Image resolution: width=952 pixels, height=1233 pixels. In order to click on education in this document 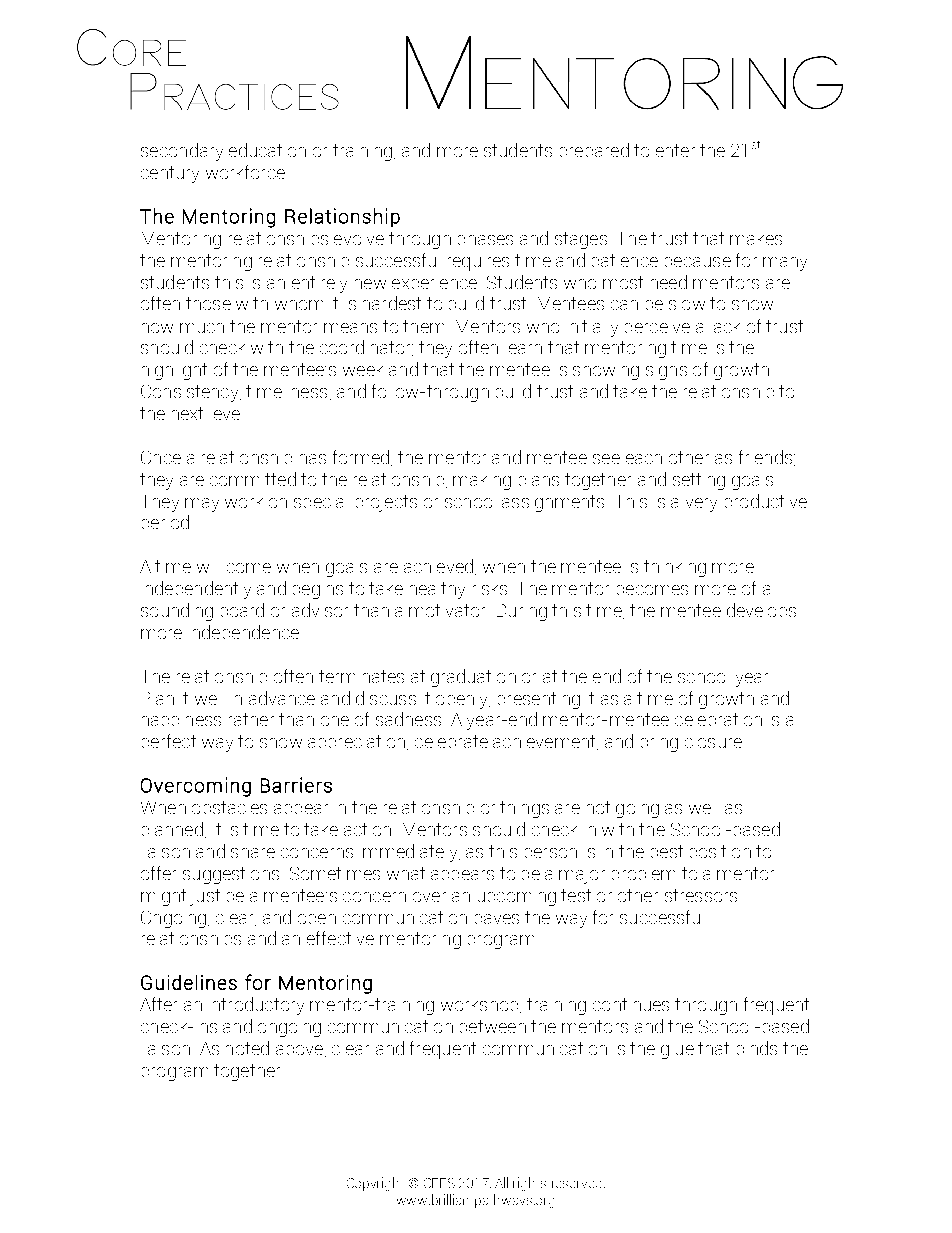, I will do `click(267, 150)`.
